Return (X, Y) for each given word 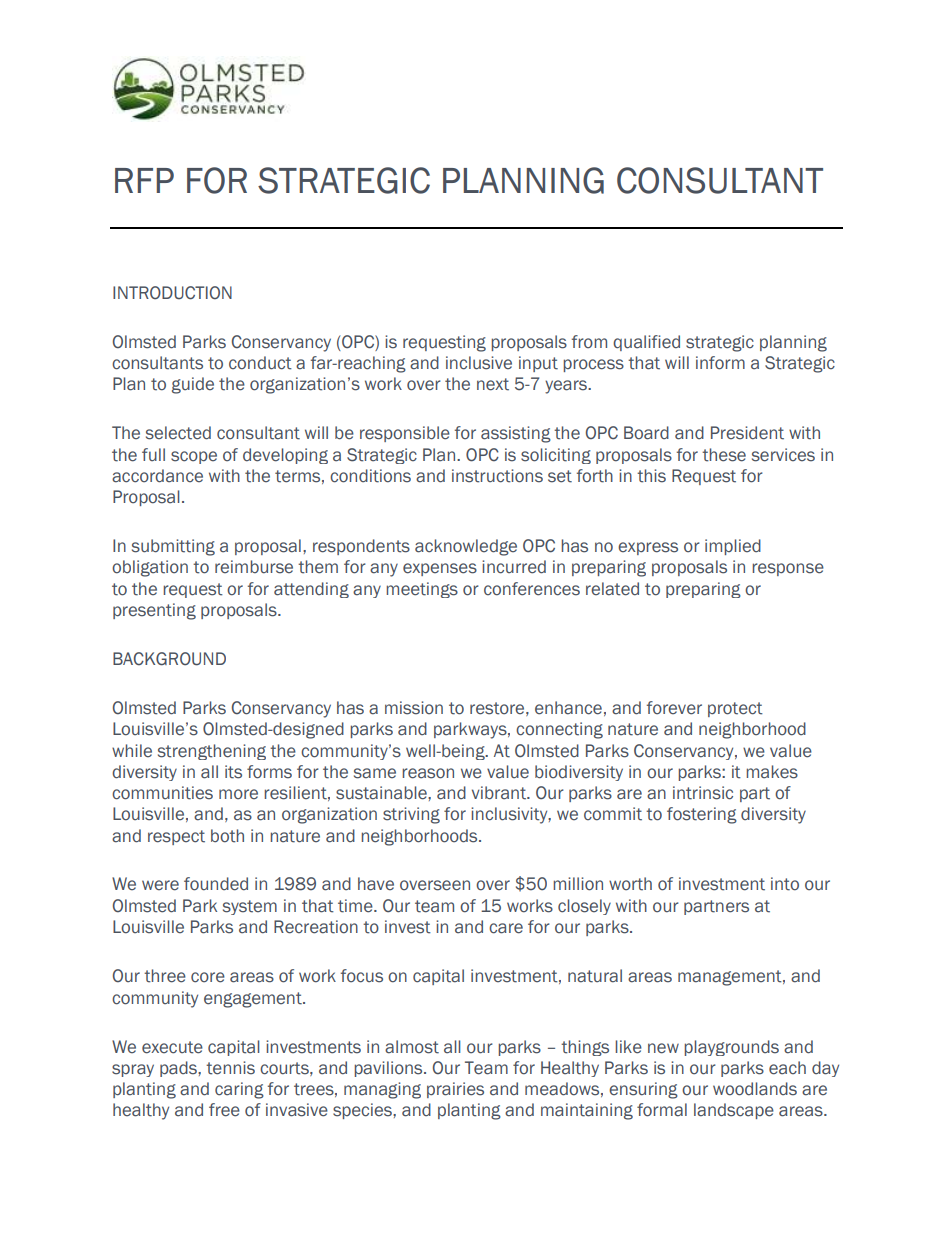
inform (720, 363)
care (506, 928)
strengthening (212, 752)
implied (733, 547)
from (589, 342)
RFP (144, 180)
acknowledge (466, 547)
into (785, 884)
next (493, 384)
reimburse (254, 567)
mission (414, 708)
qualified (646, 343)
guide (193, 385)
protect (735, 709)
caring (239, 1090)
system (250, 907)
